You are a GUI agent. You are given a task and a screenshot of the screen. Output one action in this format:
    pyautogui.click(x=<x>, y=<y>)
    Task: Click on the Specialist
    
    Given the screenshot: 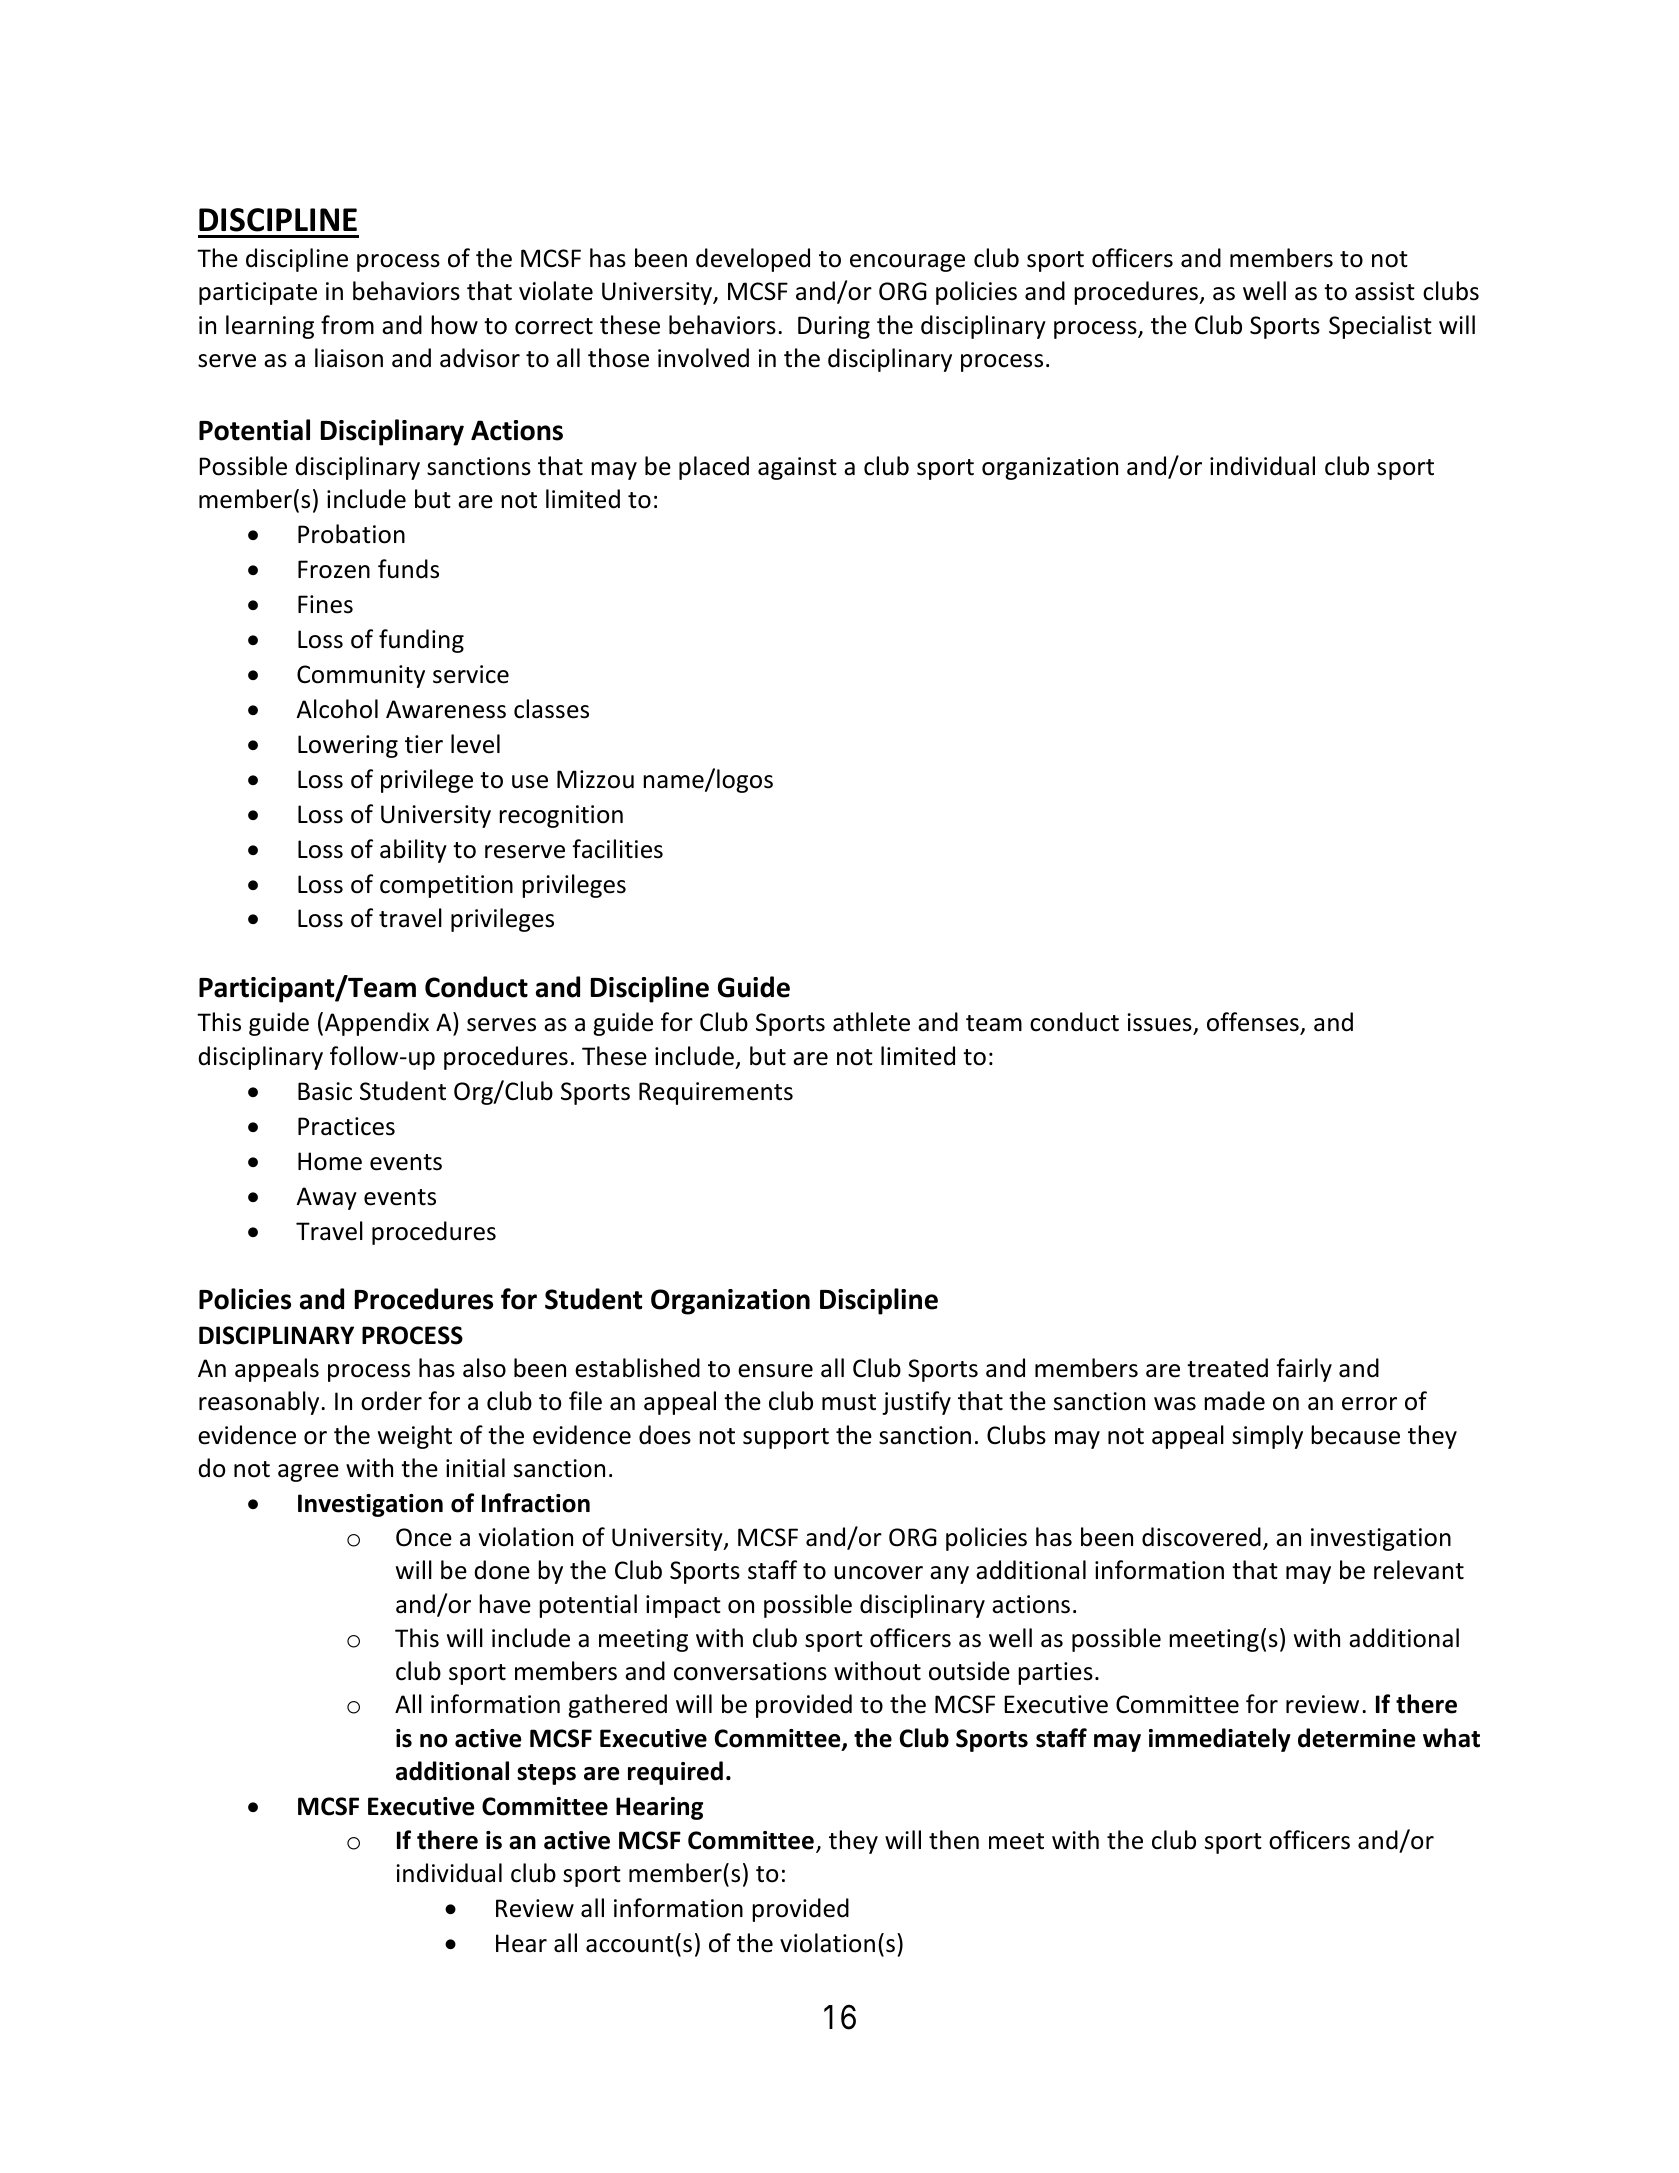 What is the action you would take?
    pyautogui.click(x=1380, y=327)
